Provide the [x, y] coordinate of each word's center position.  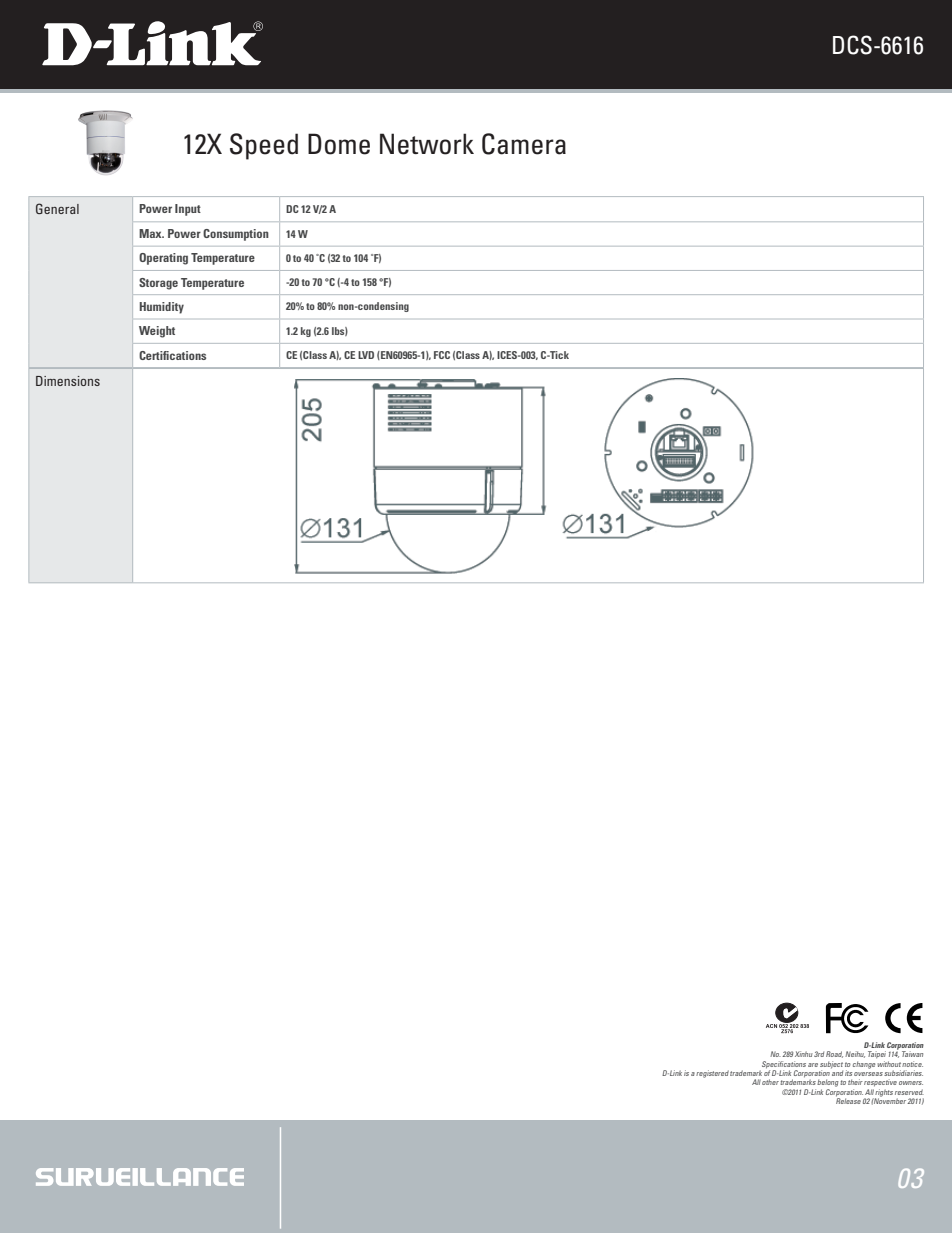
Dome [339, 144]
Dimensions [68, 381]
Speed [264, 146]
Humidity [162, 308]
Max [151, 233]
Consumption [236, 235]
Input [188, 210]
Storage [158, 284]
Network [427, 144]
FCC [442, 355]
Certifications [172, 355]
